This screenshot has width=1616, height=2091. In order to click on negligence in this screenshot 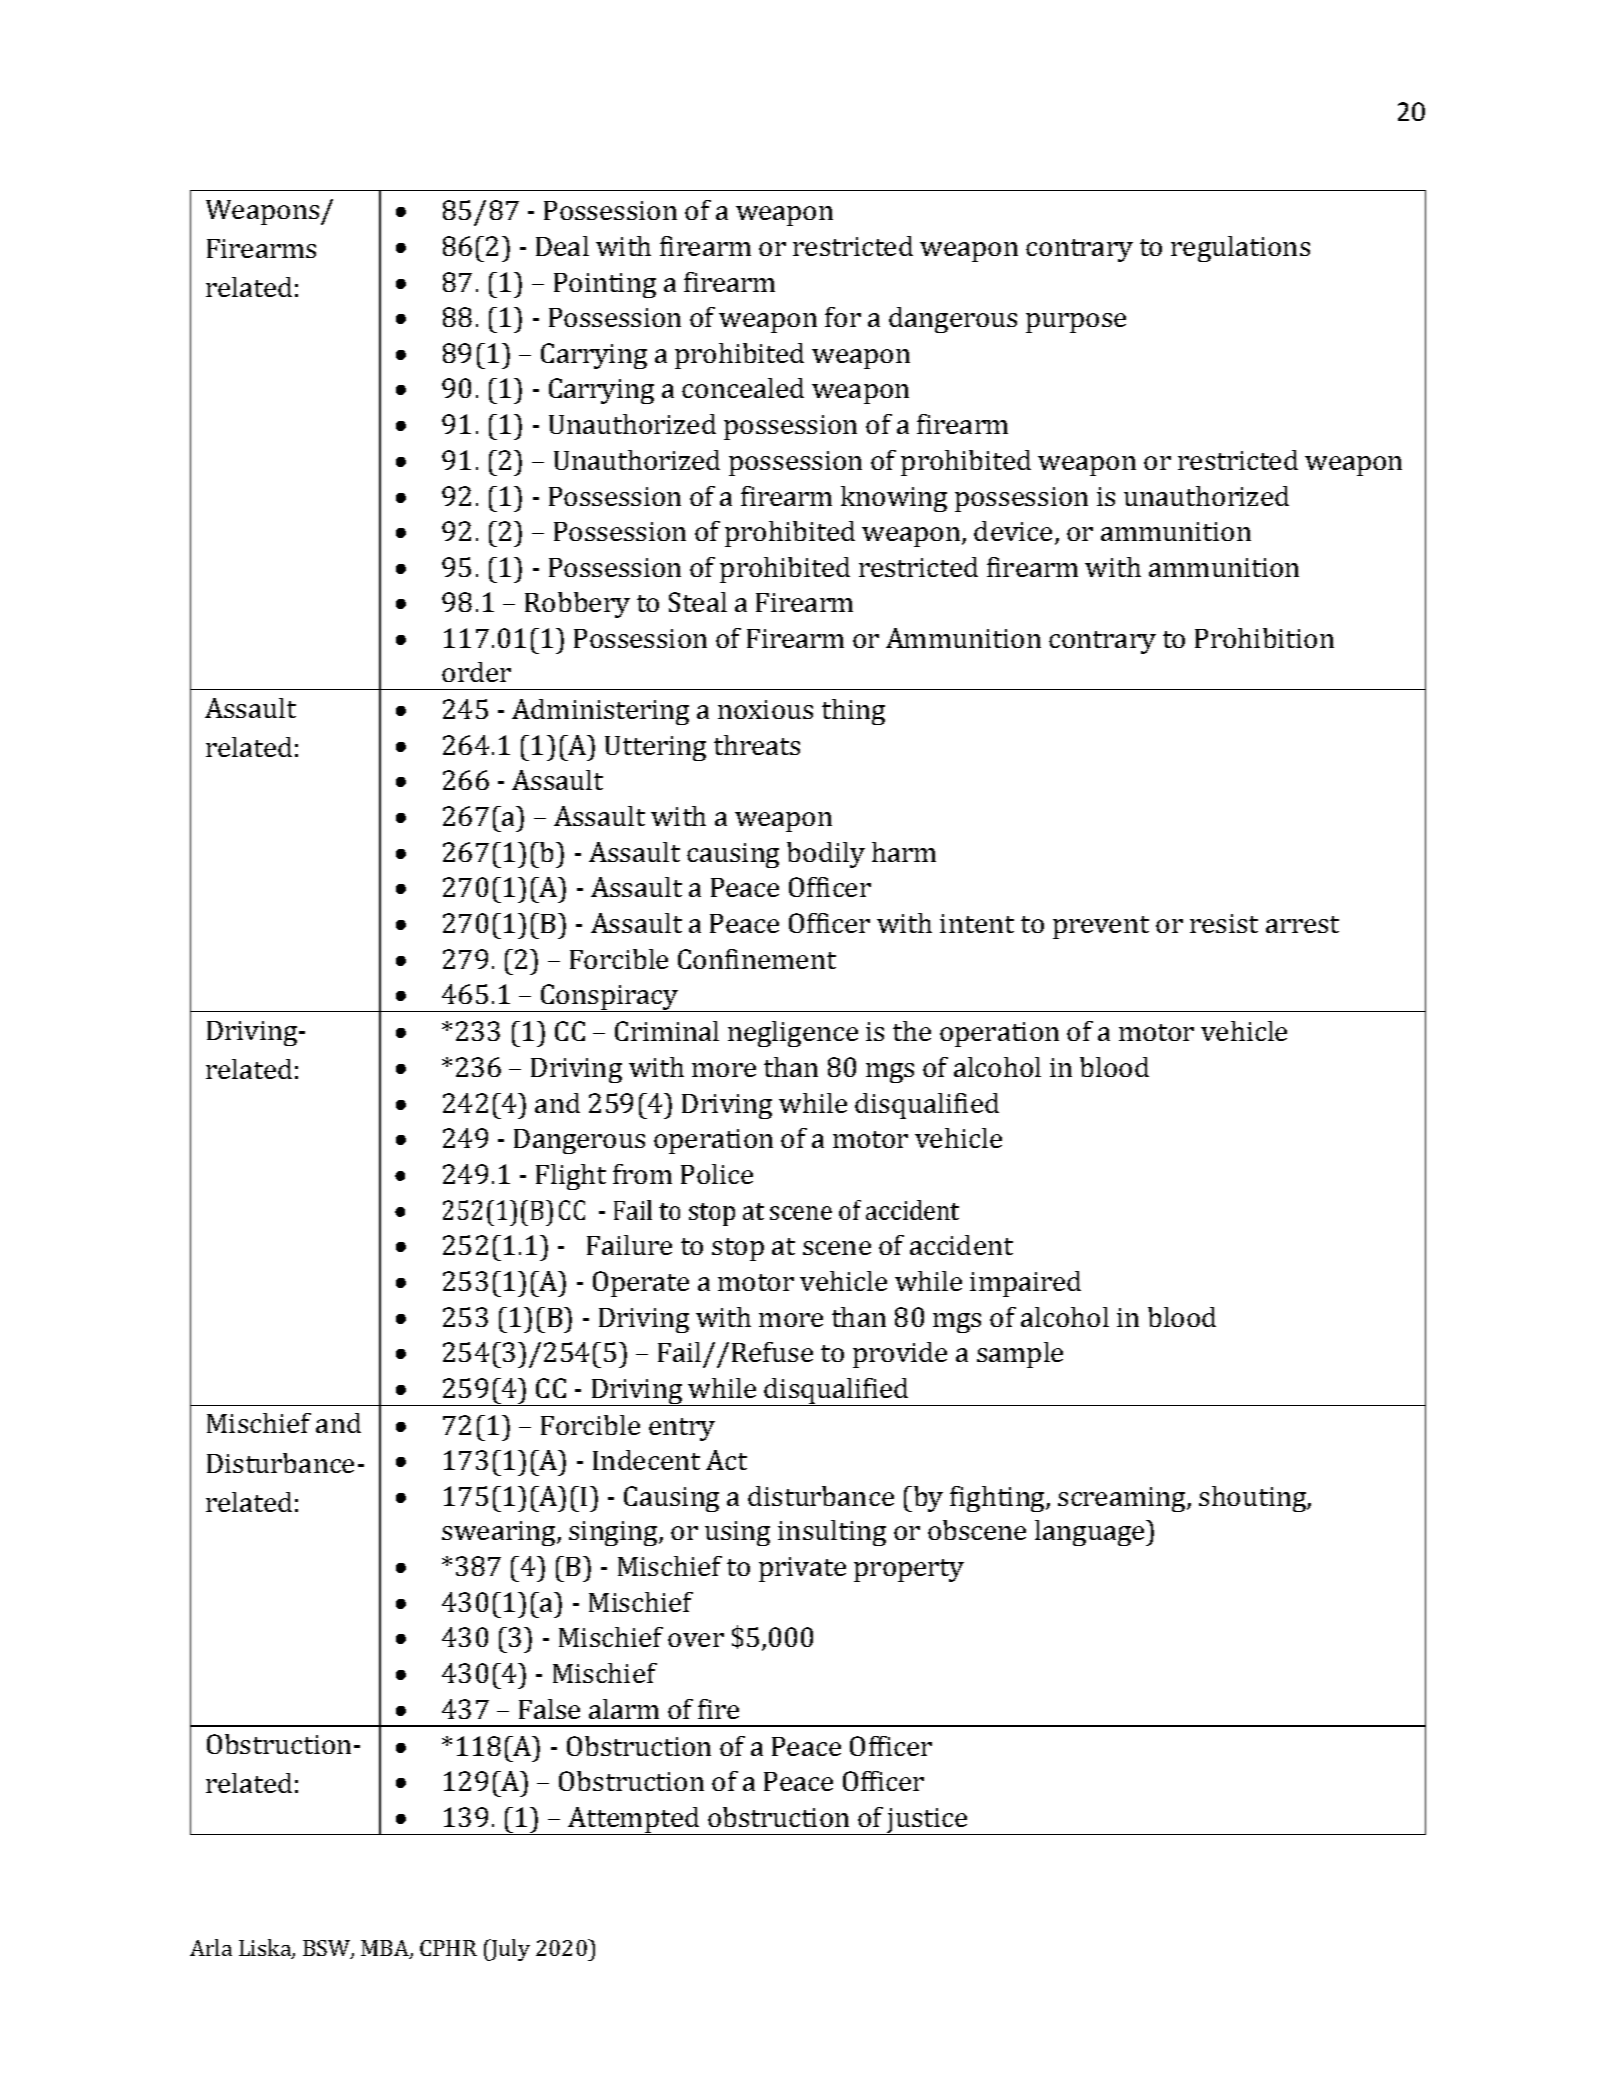, I will do `click(793, 1034)`.
